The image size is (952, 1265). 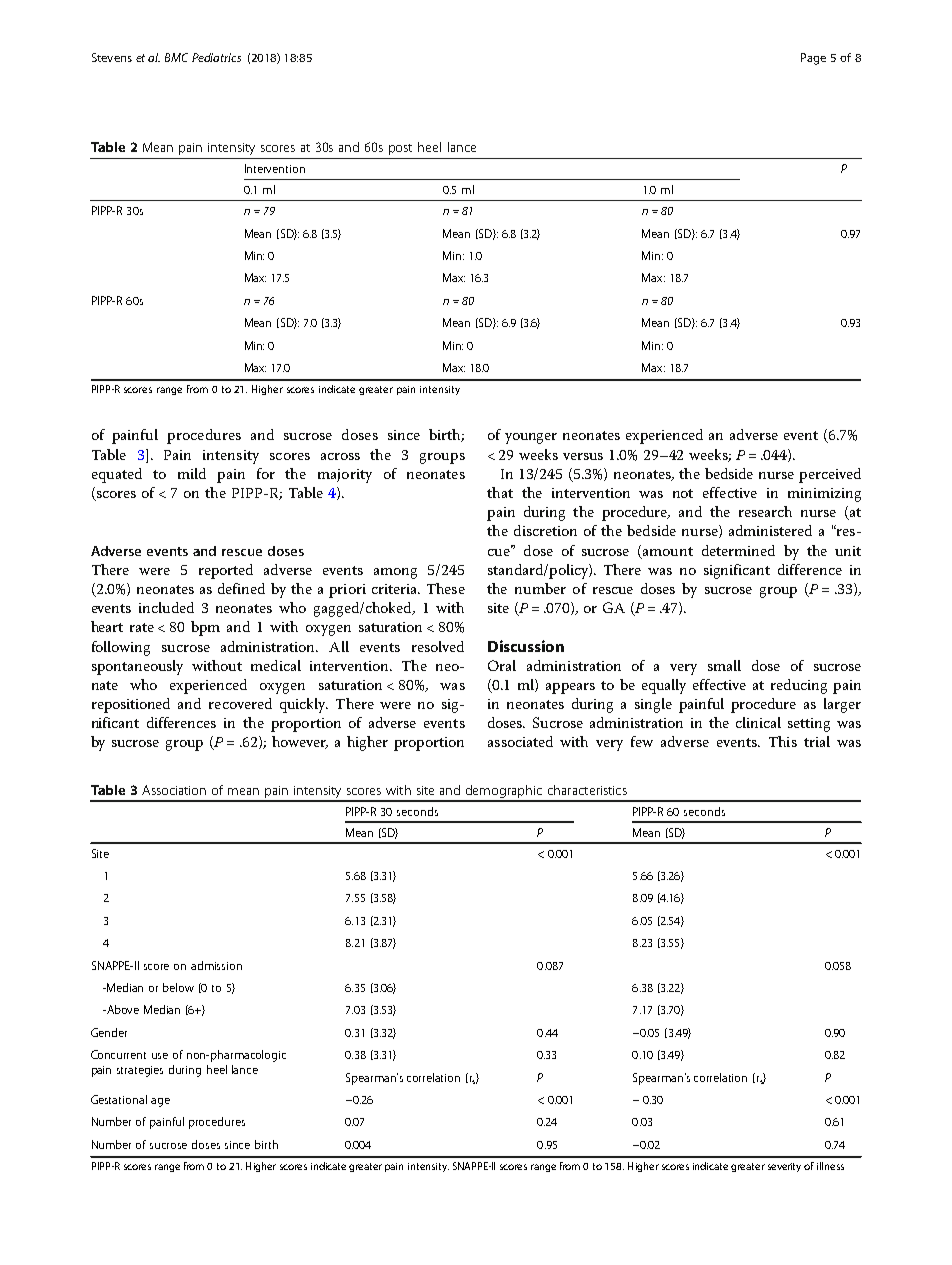 What do you see at coordinates (830, 1166) in the page?
I see `illness` at bounding box center [830, 1166].
